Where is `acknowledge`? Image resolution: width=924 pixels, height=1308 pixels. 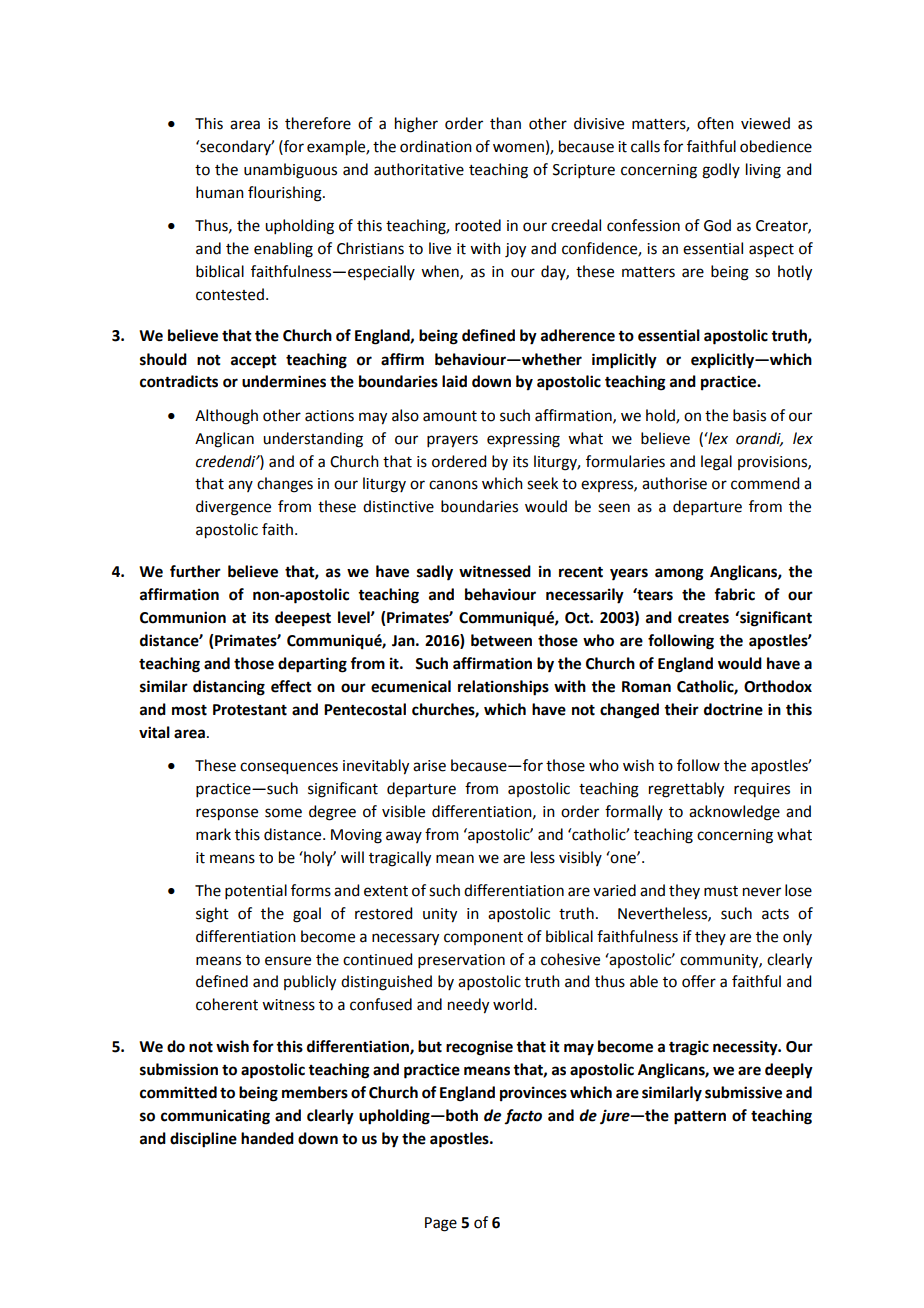 acknowledge is located at coordinates (734, 813).
